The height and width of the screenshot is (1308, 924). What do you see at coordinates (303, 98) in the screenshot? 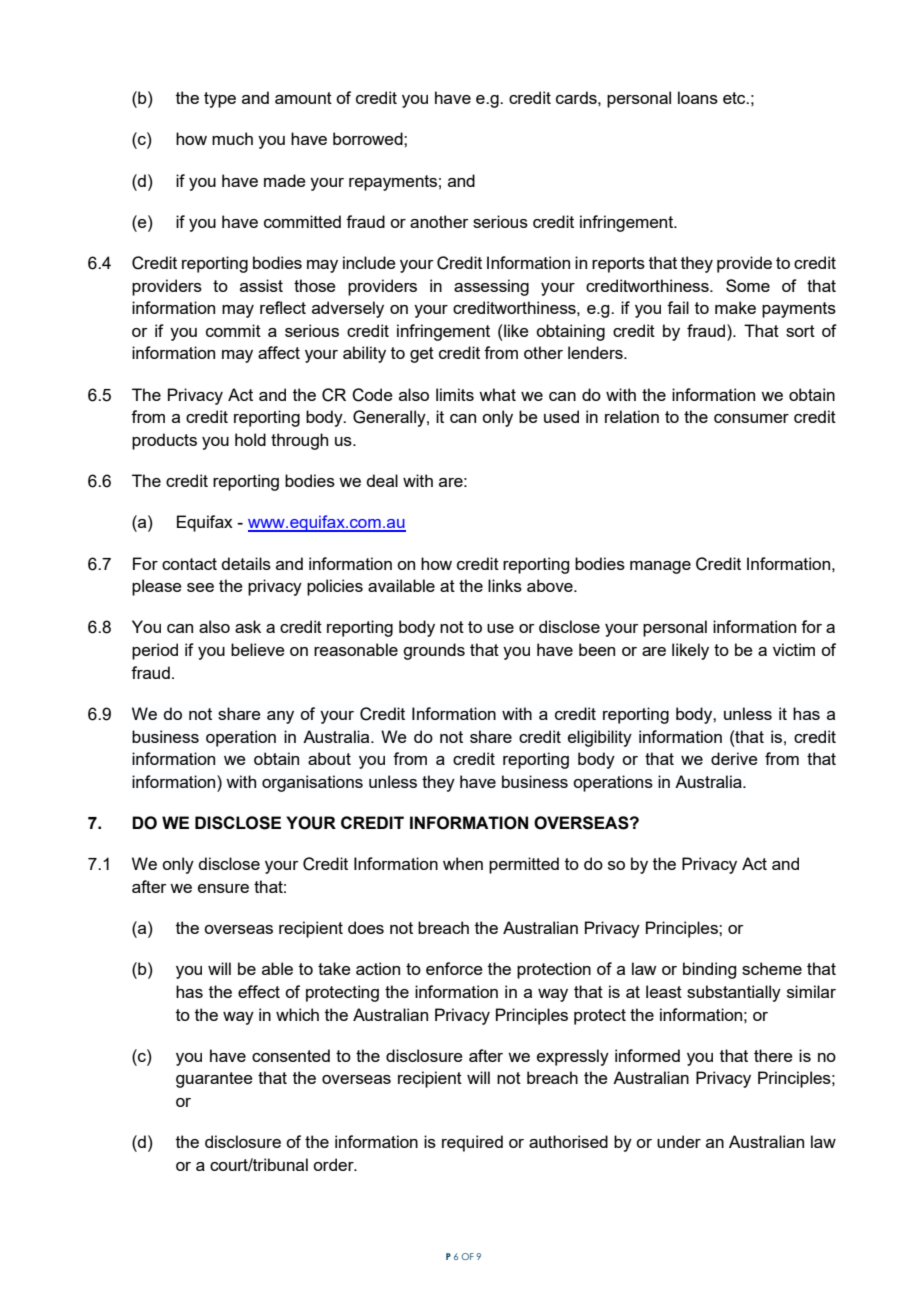
I see `amount` at bounding box center [303, 98].
